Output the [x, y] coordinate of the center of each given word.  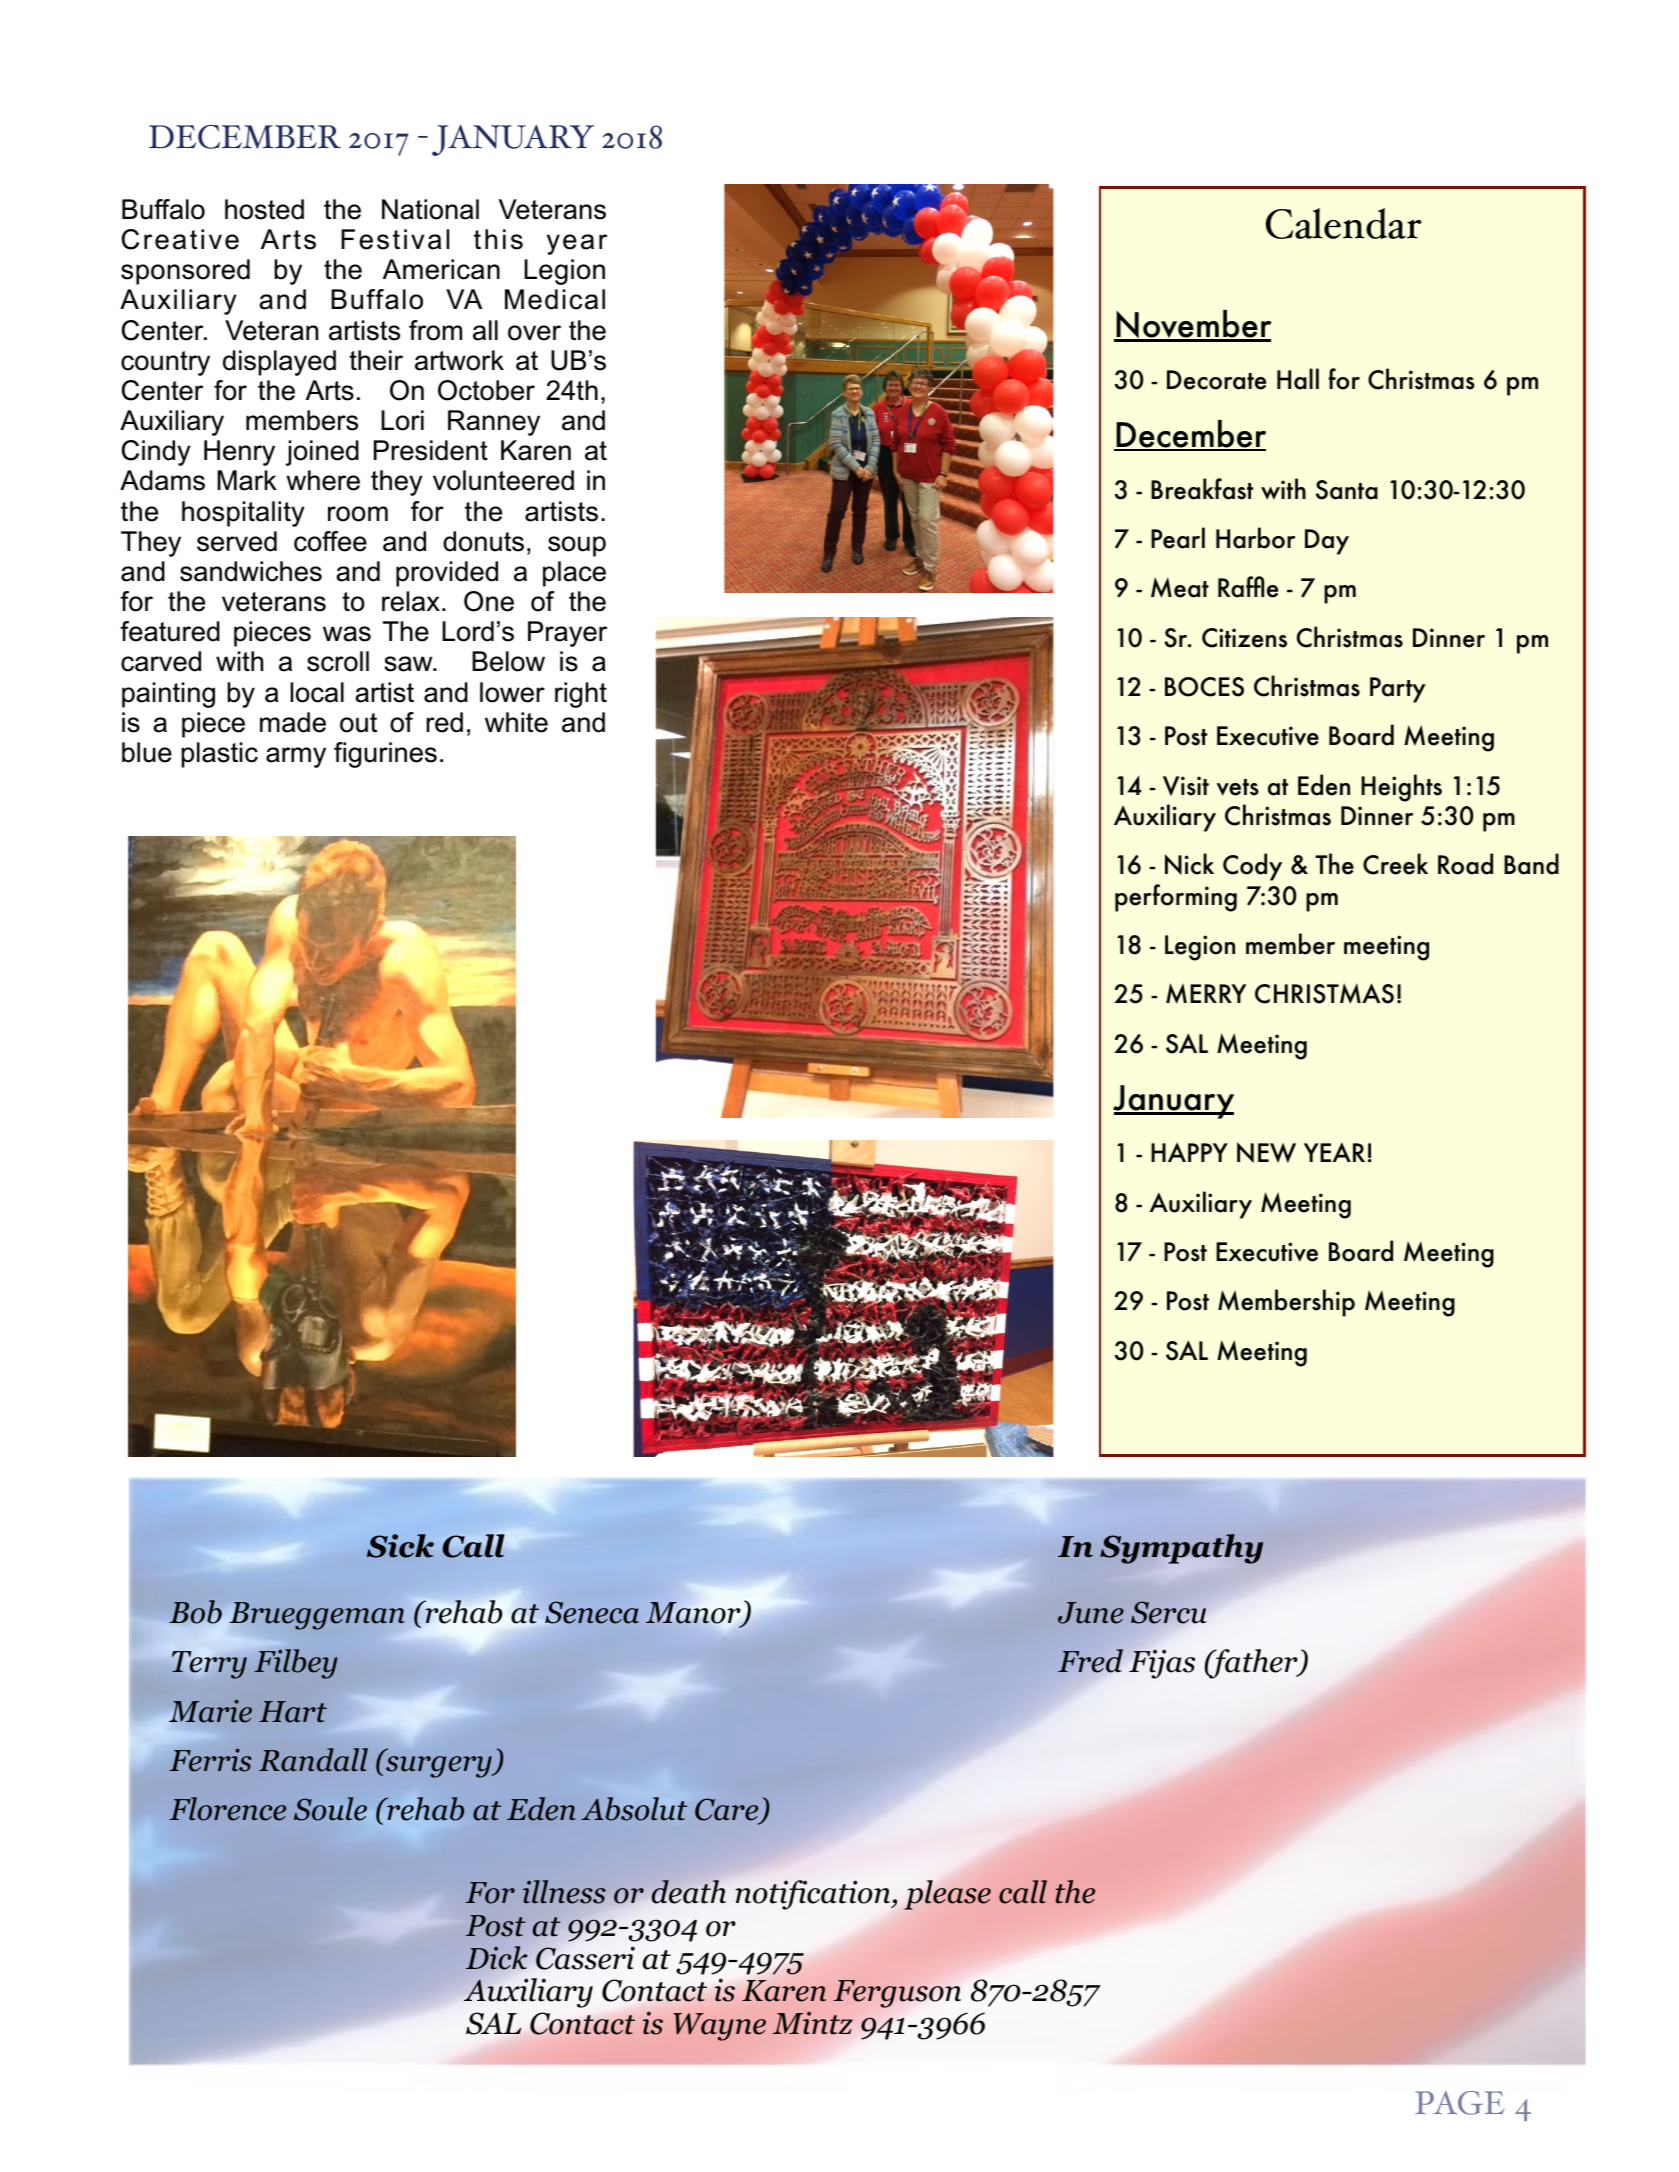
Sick [400, 1546]
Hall [1298, 379]
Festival [395, 239]
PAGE [1459, 2103]
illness [564, 1892]
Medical [555, 299]
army [296, 757]
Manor [694, 1614]
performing [1176, 898]
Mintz [812, 2023]
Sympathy [1181, 1549]
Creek [1395, 864]
